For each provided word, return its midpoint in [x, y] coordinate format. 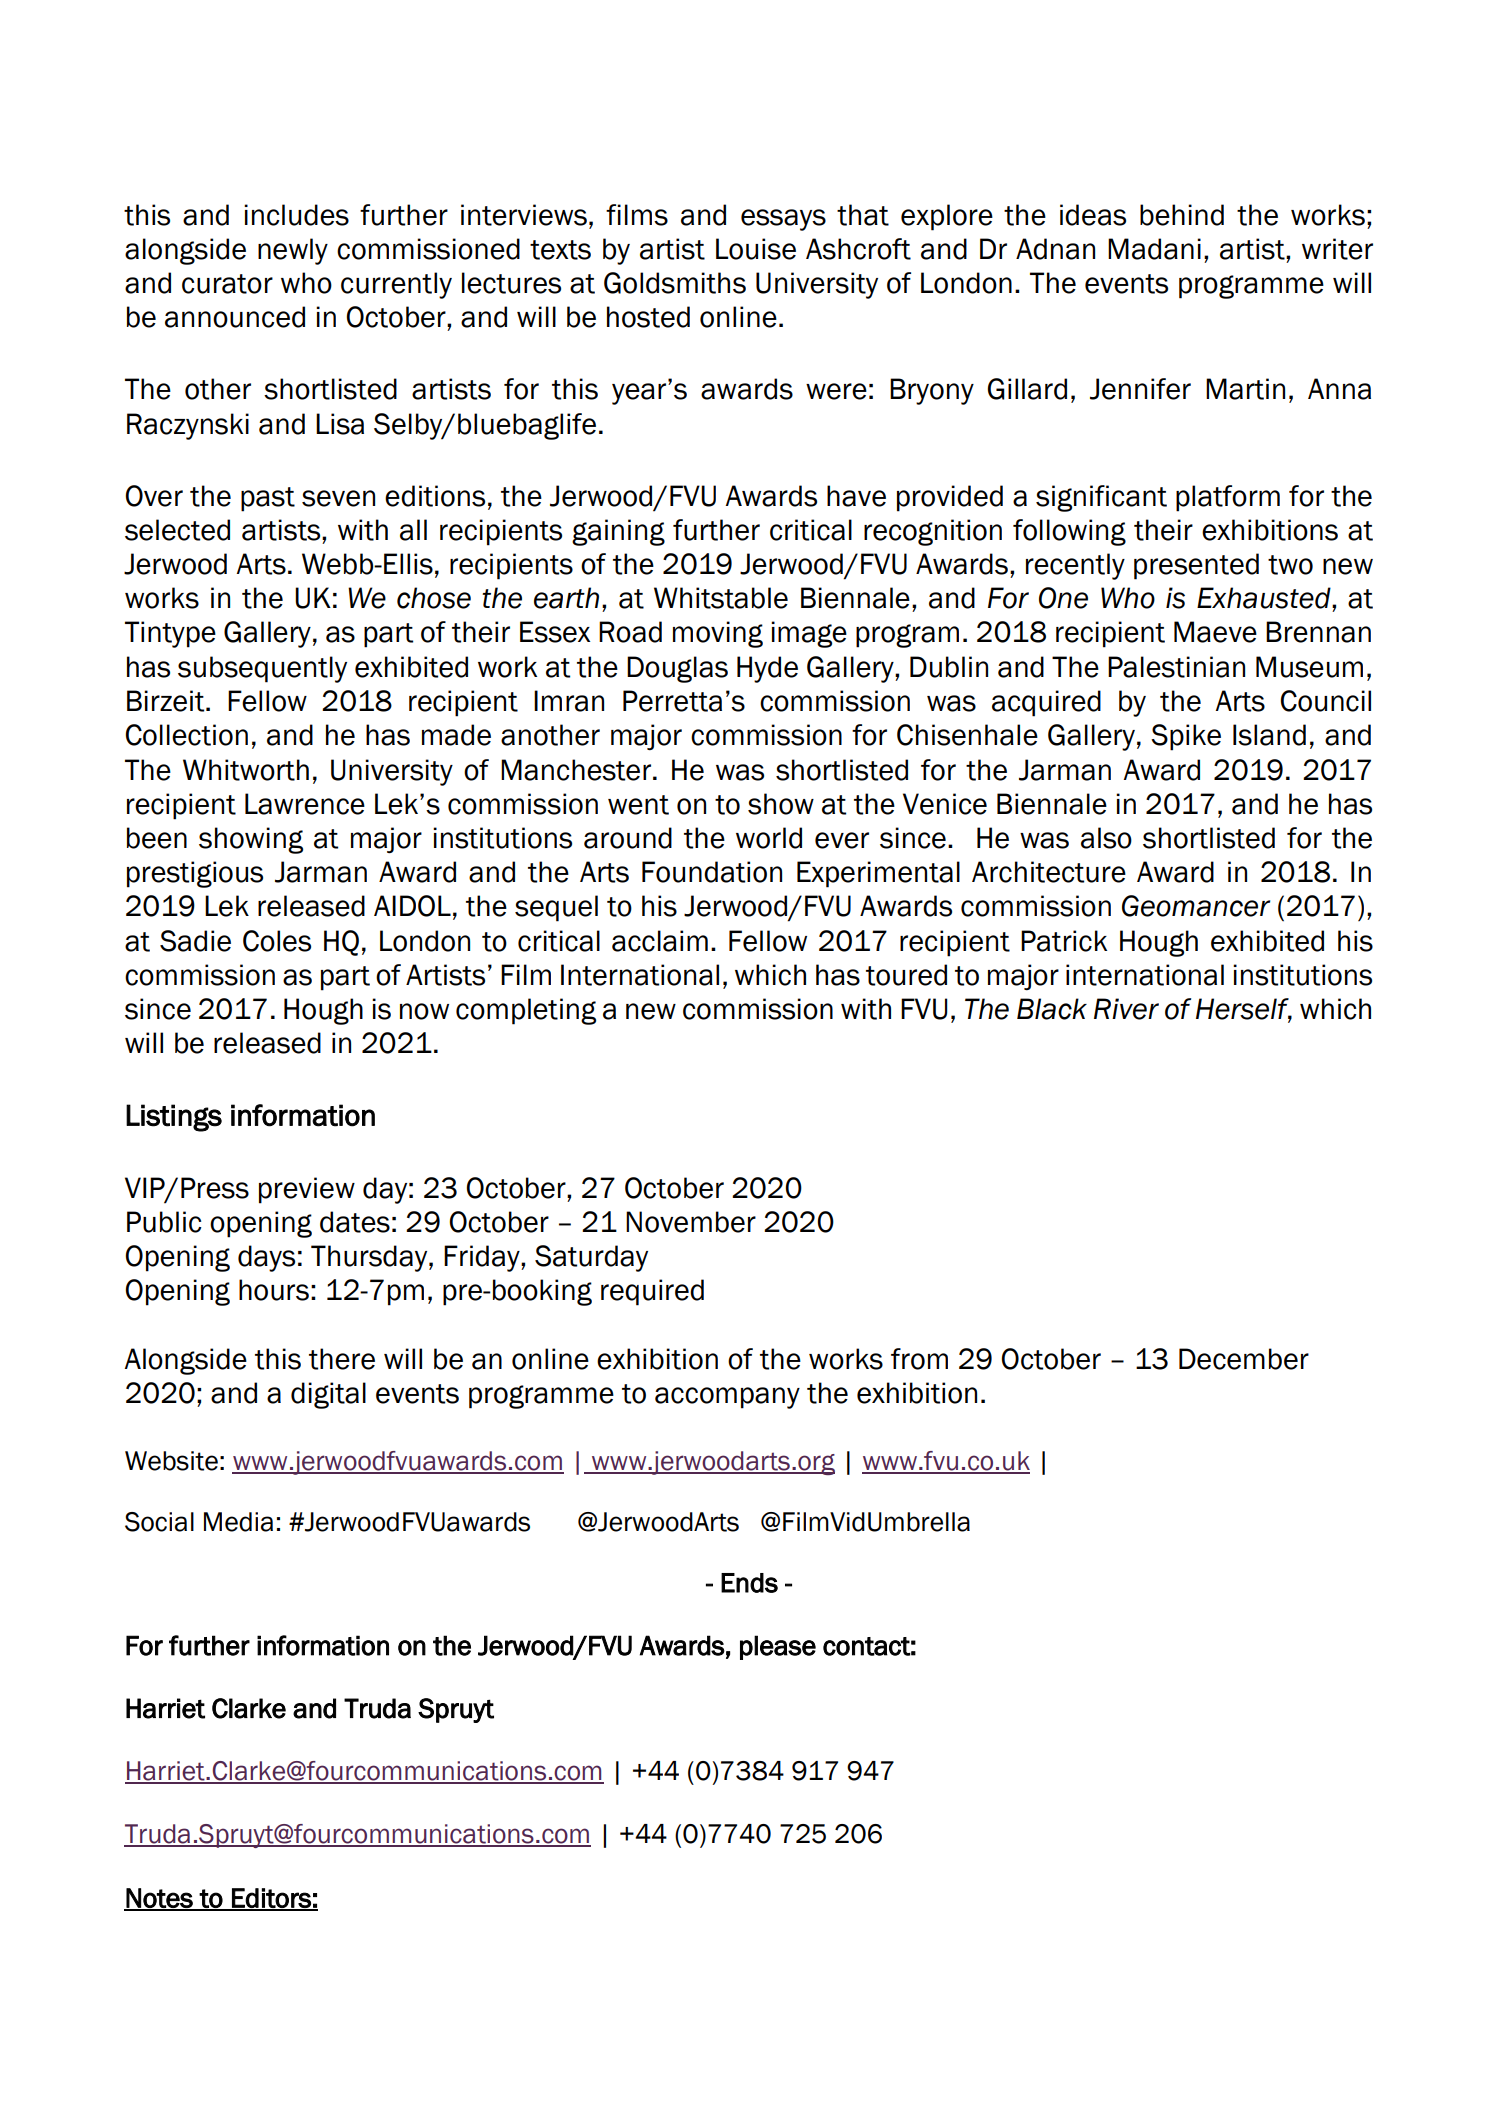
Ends [749, 1583]
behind [1182, 215]
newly [293, 251]
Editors [271, 1899]
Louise [756, 249]
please [778, 1647]
